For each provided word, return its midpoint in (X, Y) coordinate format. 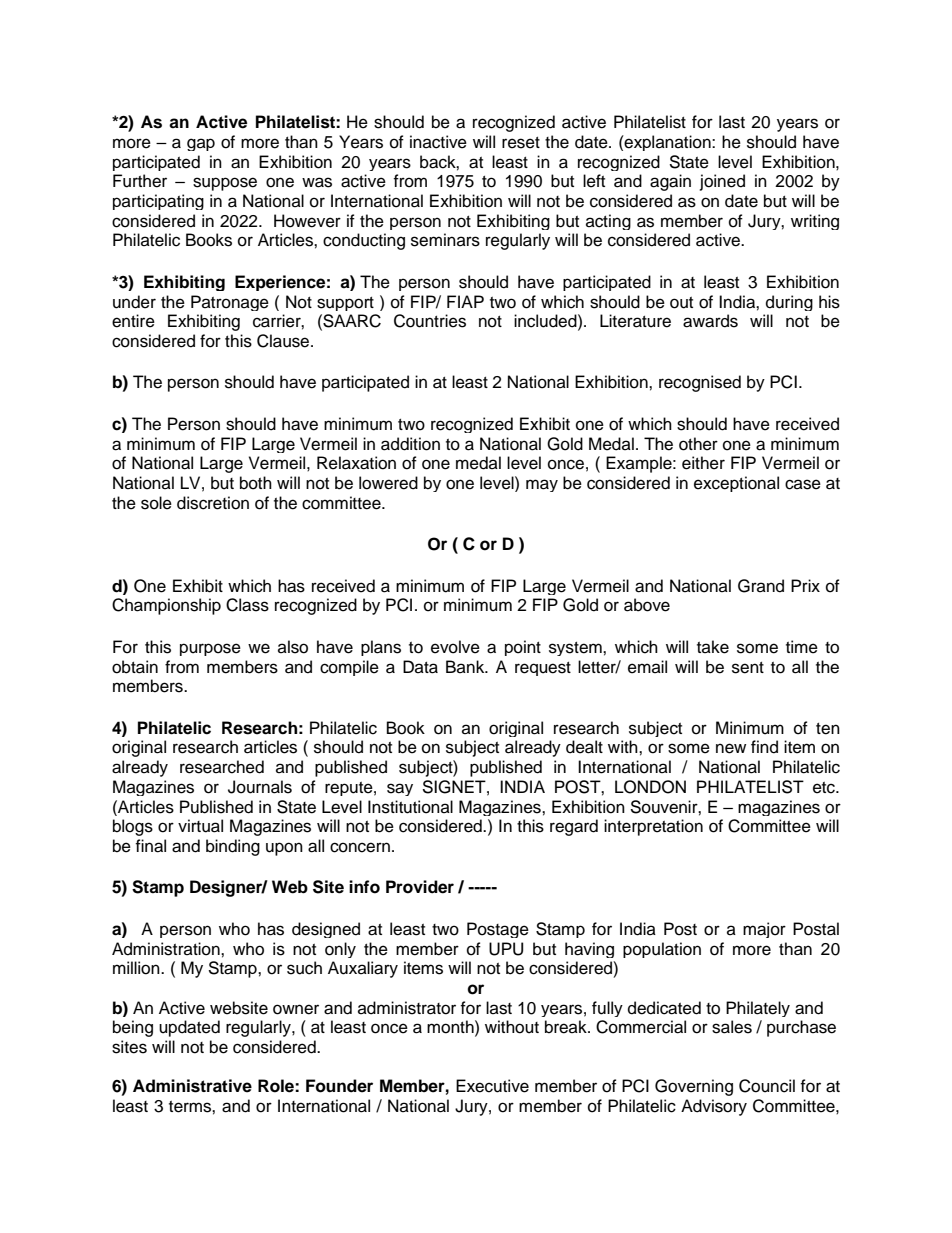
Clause (284, 341)
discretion (213, 503)
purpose (210, 649)
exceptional (736, 484)
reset (521, 143)
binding (233, 847)
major (764, 930)
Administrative (192, 1086)
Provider (420, 887)
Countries (430, 321)
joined (722, 182)
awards (710, 321)
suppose (225, 184)
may (542, 485)
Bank (466, 666)
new (731, 748)
